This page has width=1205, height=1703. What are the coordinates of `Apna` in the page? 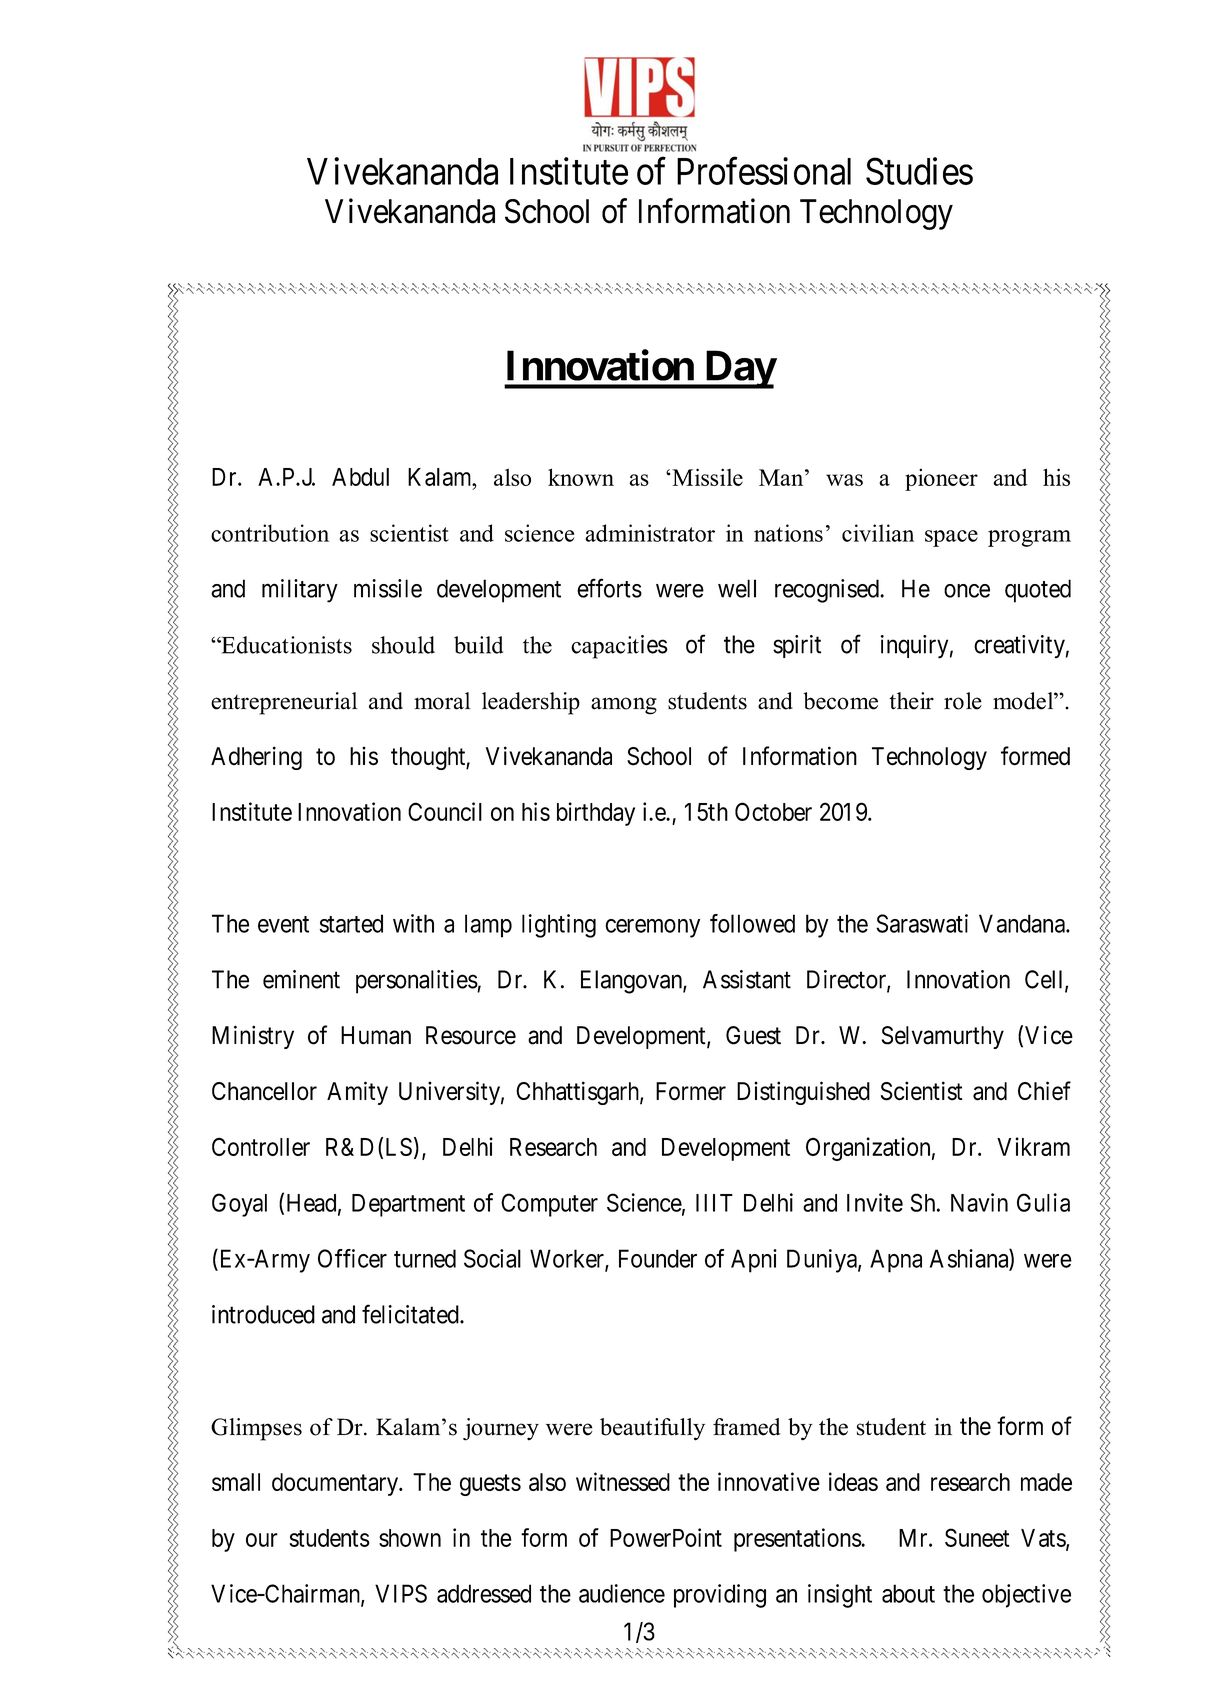 It's located at (896, 1261).
